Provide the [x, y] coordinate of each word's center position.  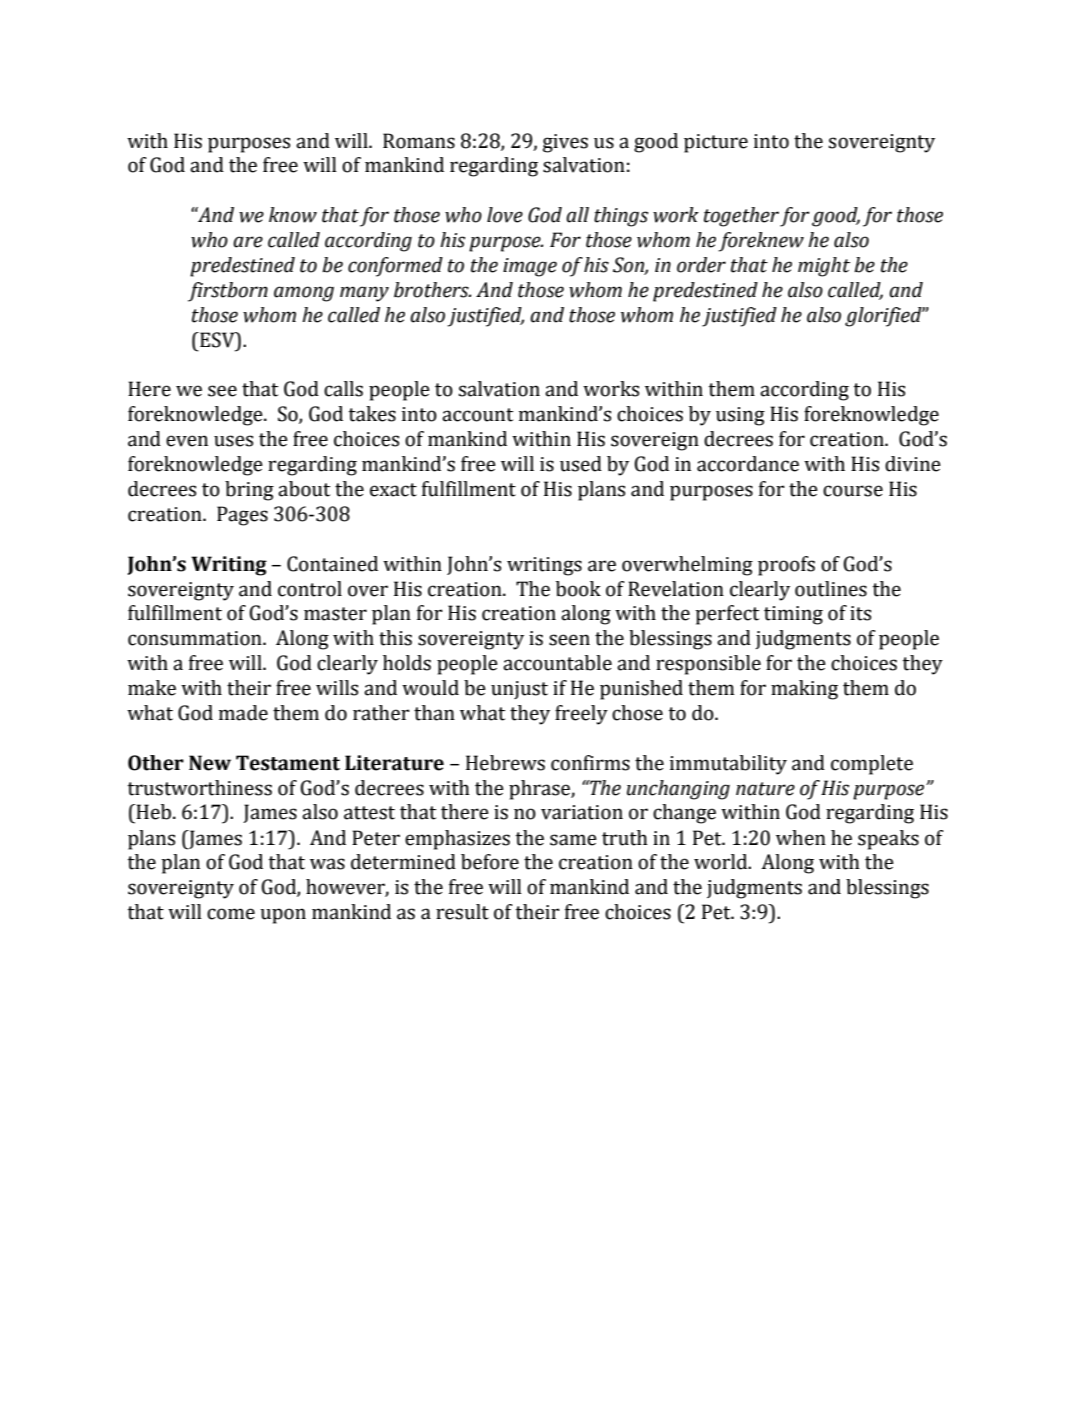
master [335, 614]
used [581, 464]
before [490, 862]
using [740, 416]
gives [565, 143]
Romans [419, 141]
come [231, 914]
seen [569, 640]
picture [716, 143]
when [801, 838]
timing [793, 615]
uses [233, 441]
